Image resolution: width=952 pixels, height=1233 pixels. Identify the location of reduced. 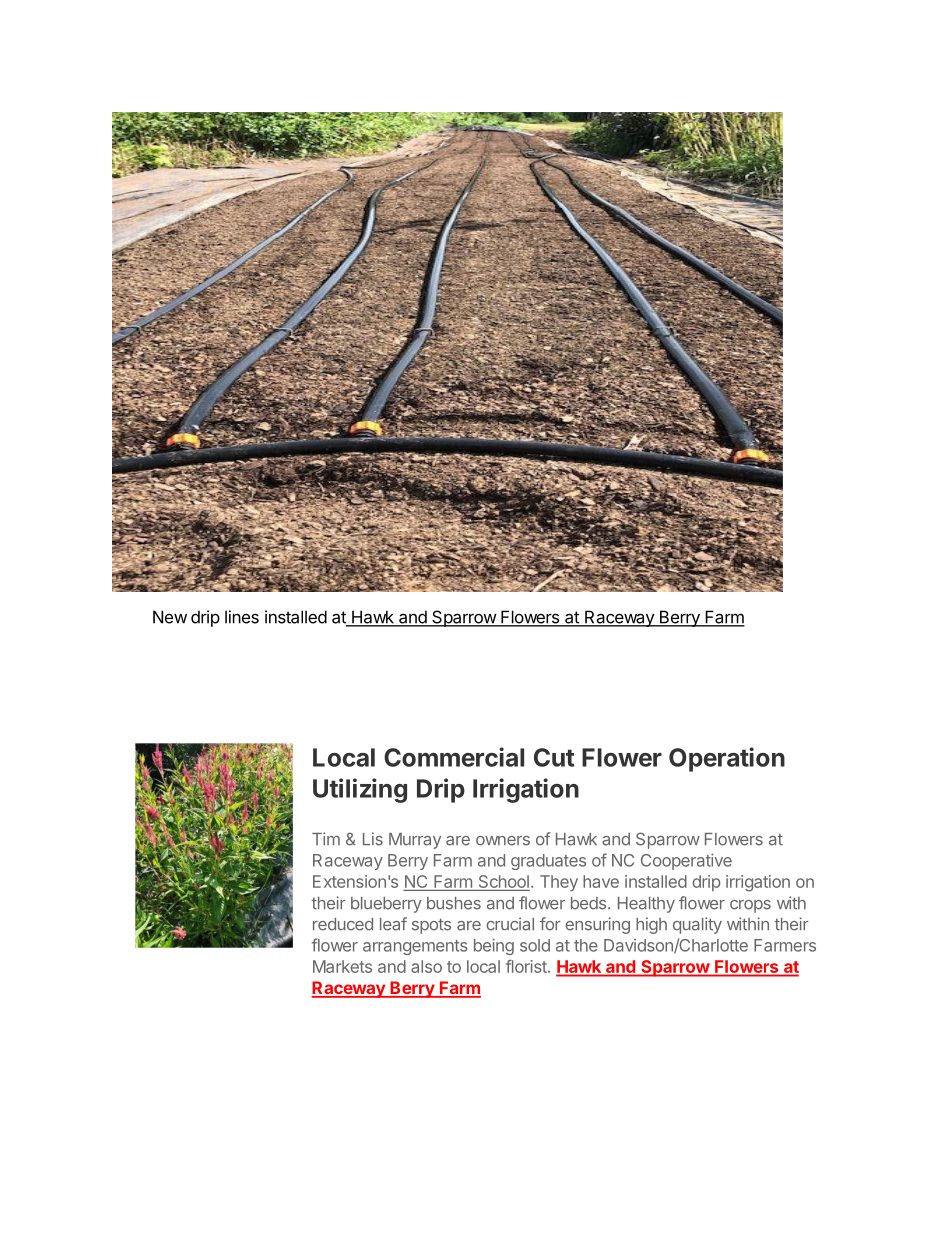
(343, 924).
